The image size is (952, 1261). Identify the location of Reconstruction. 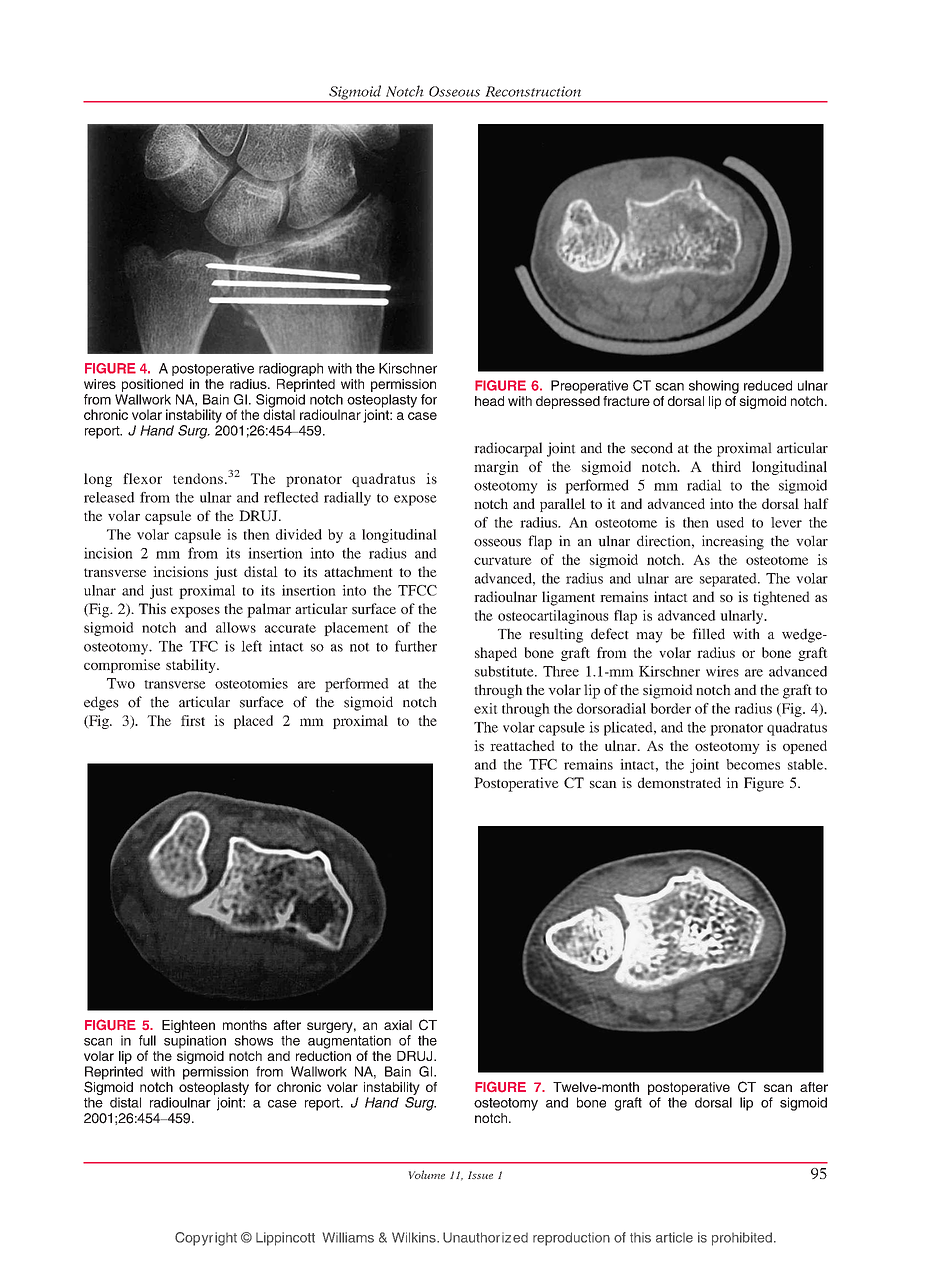
(533, 91).
